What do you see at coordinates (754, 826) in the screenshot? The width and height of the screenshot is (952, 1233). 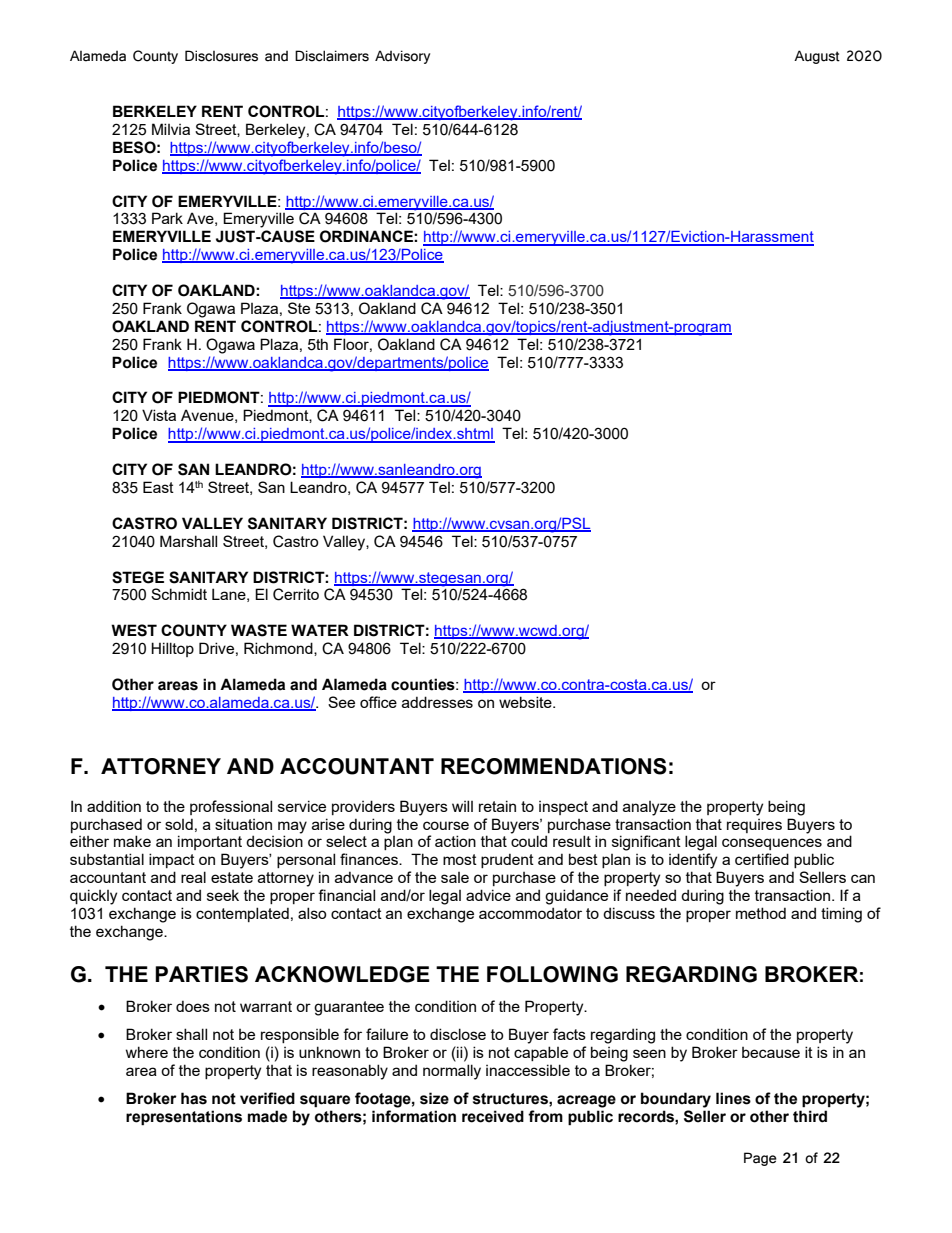 I see `requires` at bounding box center [754, 826].
